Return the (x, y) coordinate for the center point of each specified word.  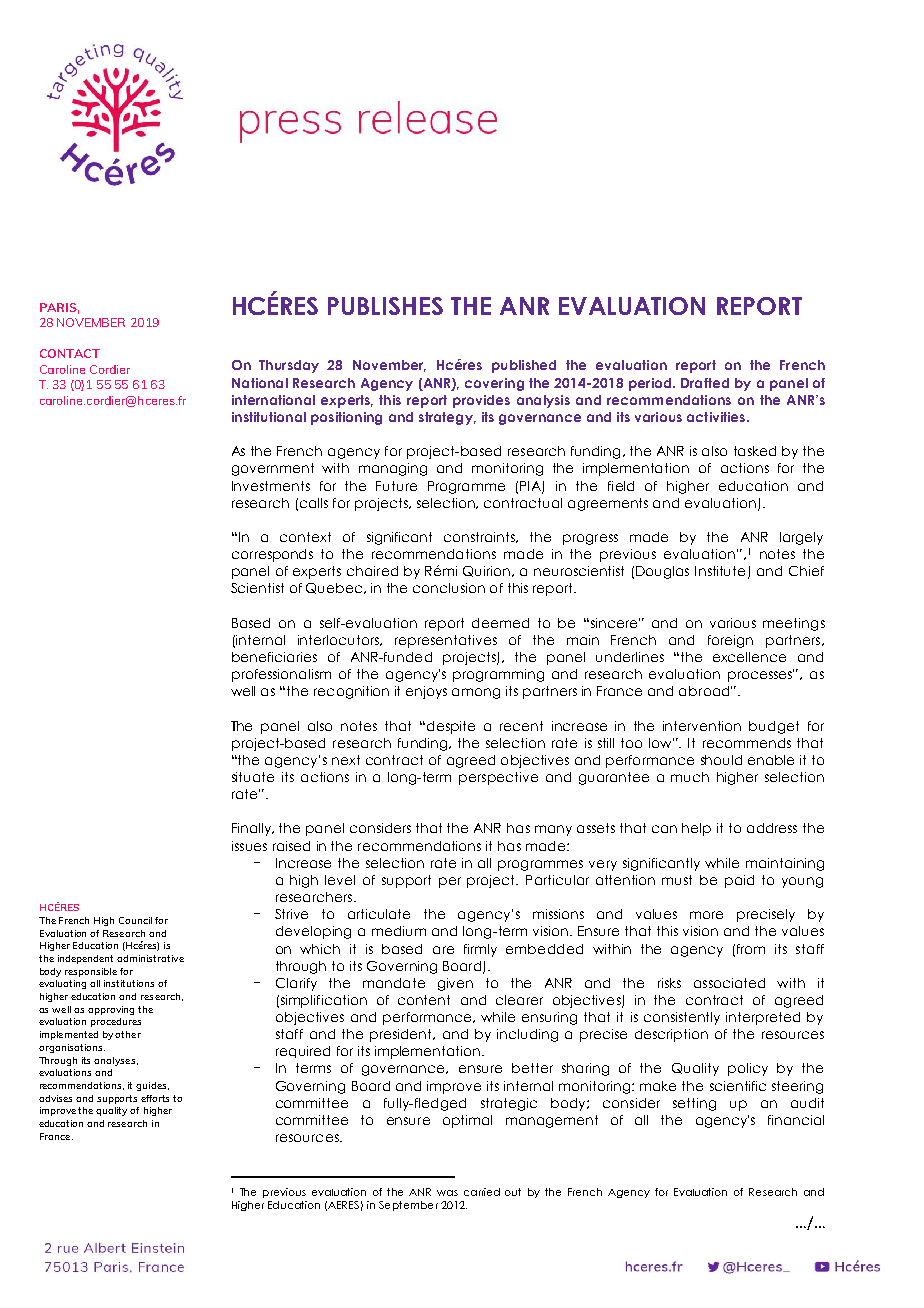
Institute (720, 571)
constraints (480, 537)
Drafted (705, 383)
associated (729, 983)
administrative (150, 958)
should (721, 760)
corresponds (272, 555)
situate (253, 777)
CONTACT (70, 353)
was (447, 1193)
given (455, 984)
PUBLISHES (385, 306)
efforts (155, 1098)
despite (451, 727)
